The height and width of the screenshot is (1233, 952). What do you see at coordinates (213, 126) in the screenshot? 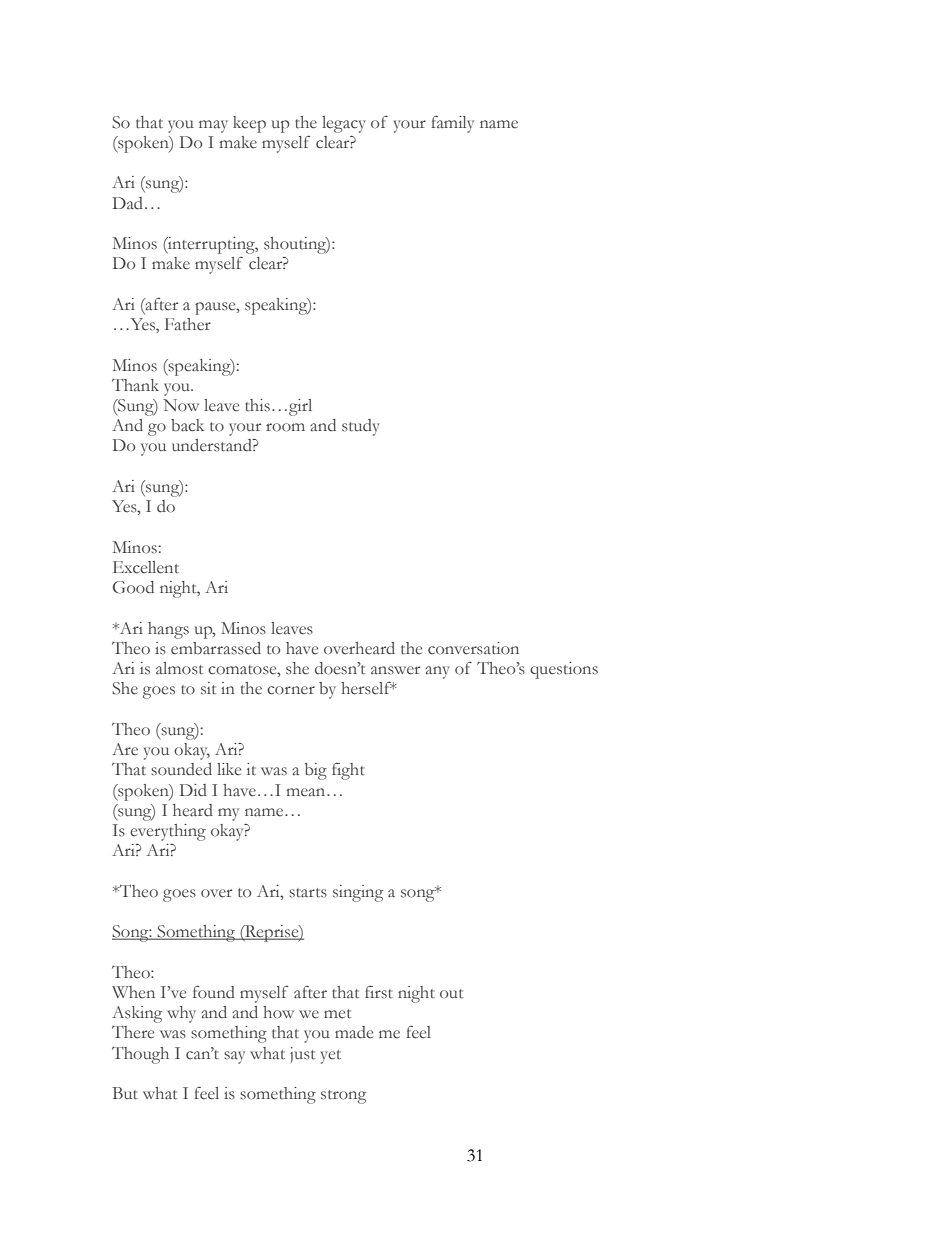
I see `may` at bounding box center [213, 126].
